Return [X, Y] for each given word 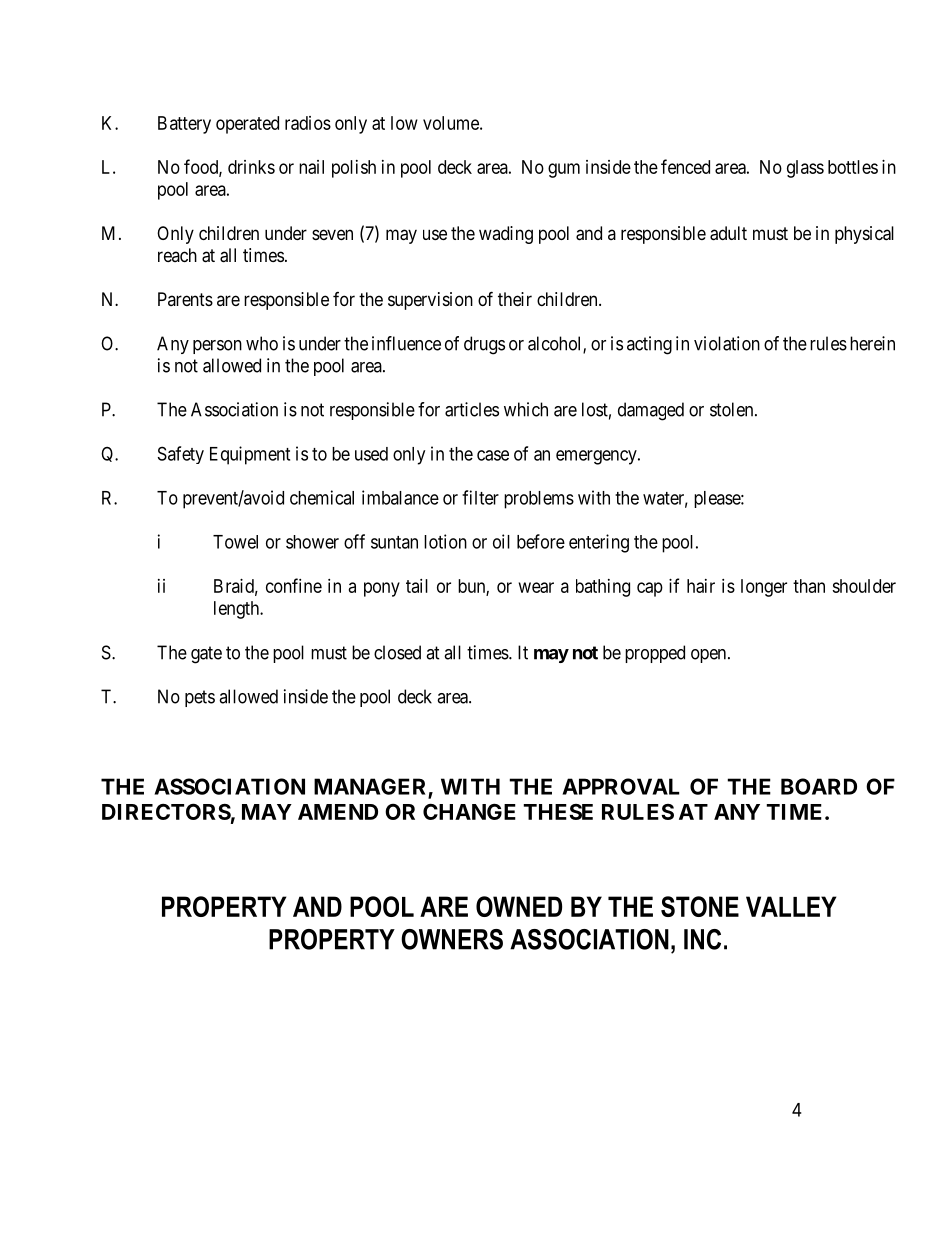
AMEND [338, 812]
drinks [251, 167]
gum [564, 170]
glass [805, 169]
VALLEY [791, 906]
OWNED [519, 906]
